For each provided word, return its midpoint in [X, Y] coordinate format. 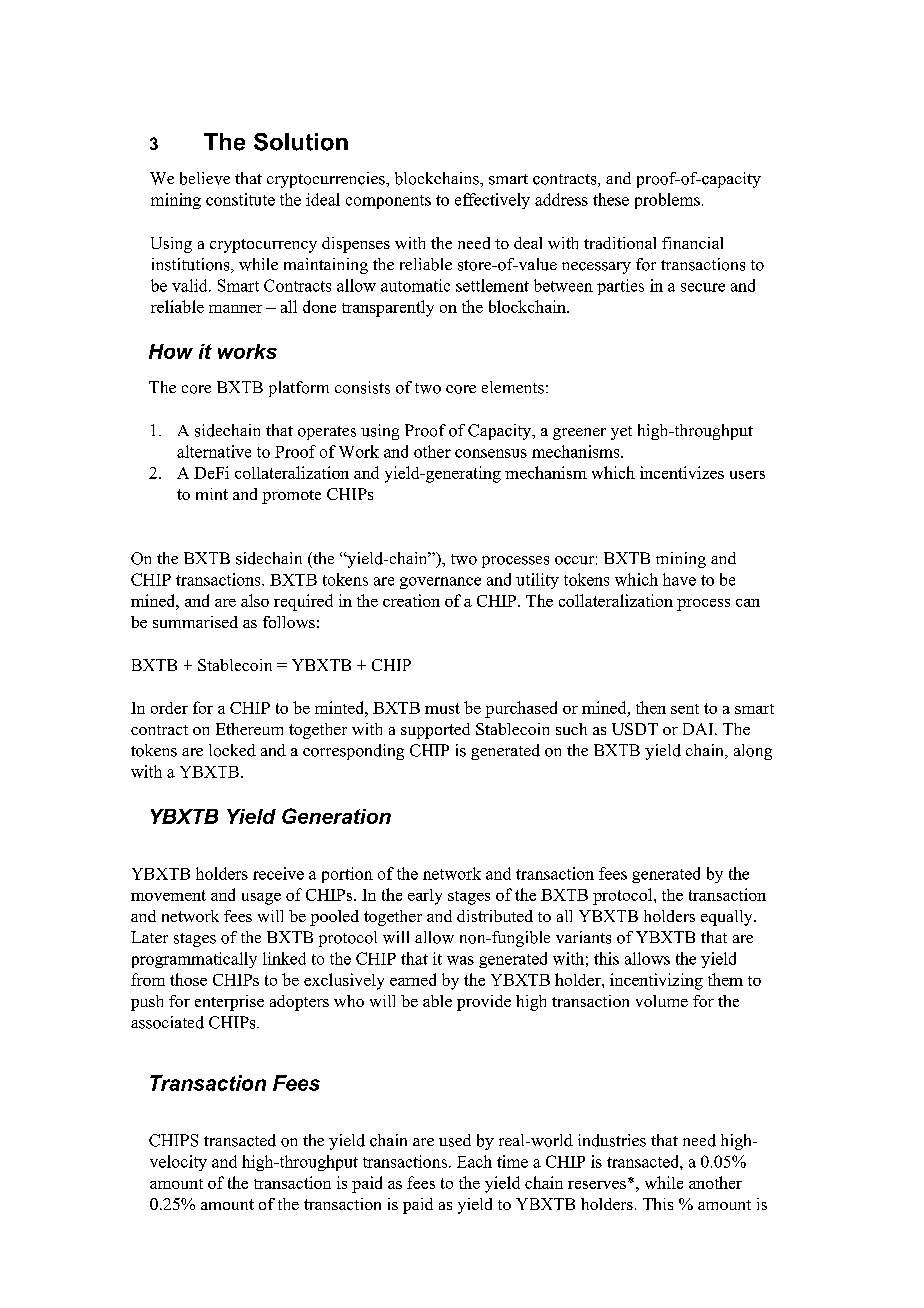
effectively [492, 201]
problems [667, 201]
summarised [195, 622]
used [455, 1140]
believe [205, 178]
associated [167, 1022]
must [442, 708]
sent [685, 709]
